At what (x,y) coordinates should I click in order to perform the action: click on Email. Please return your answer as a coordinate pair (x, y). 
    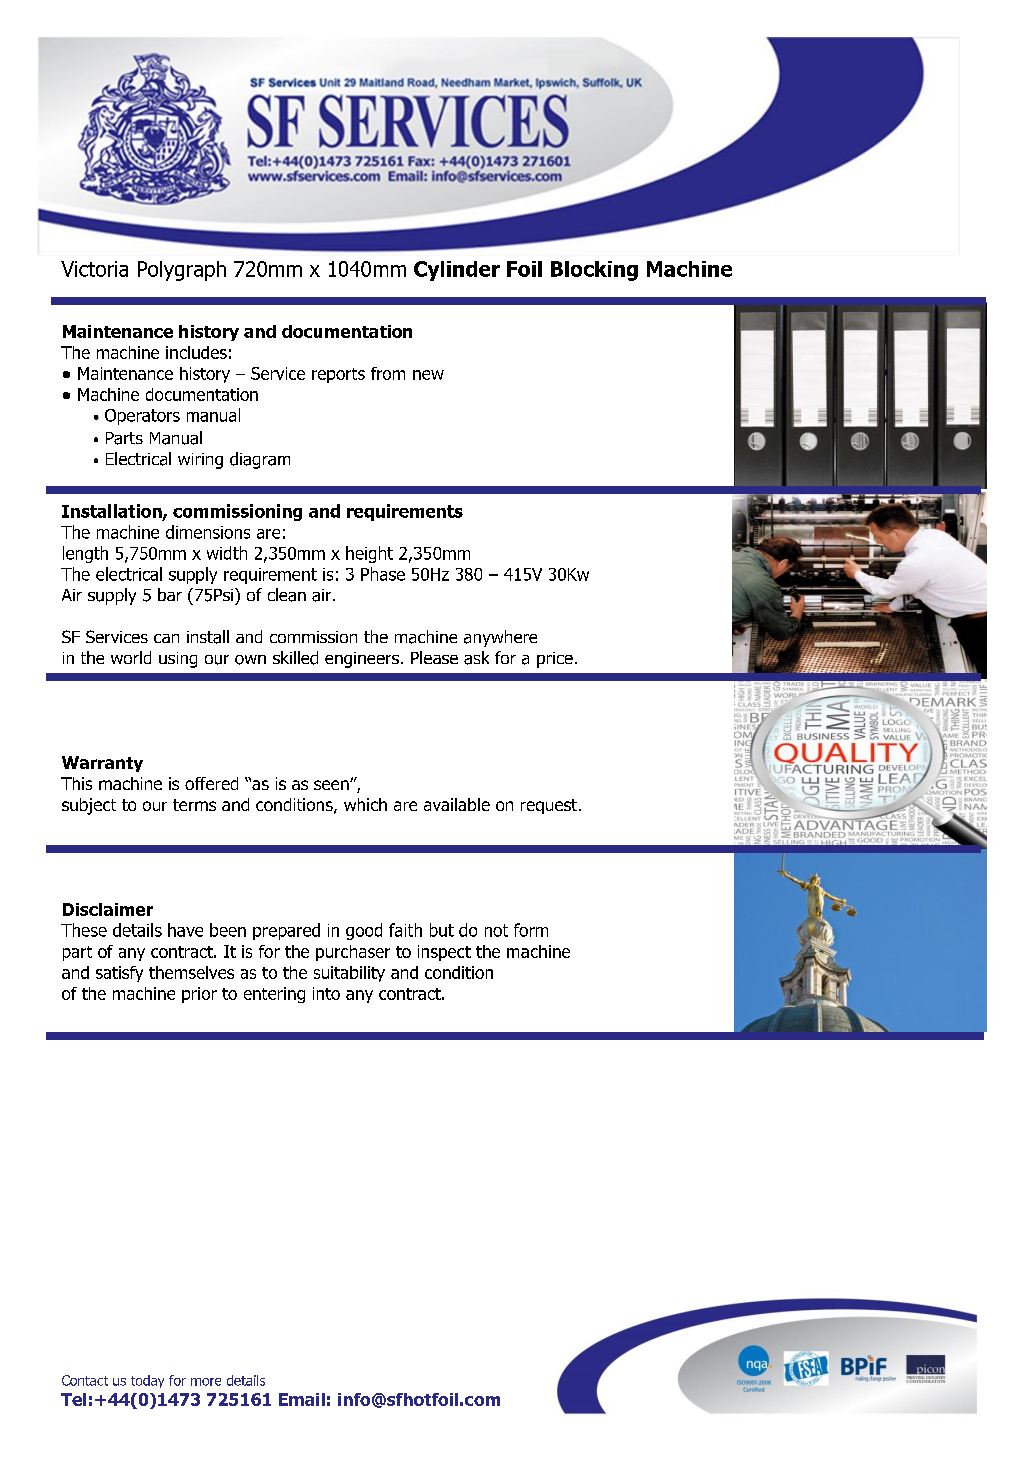
    Looking at the image, I should click on (302, 1399).
